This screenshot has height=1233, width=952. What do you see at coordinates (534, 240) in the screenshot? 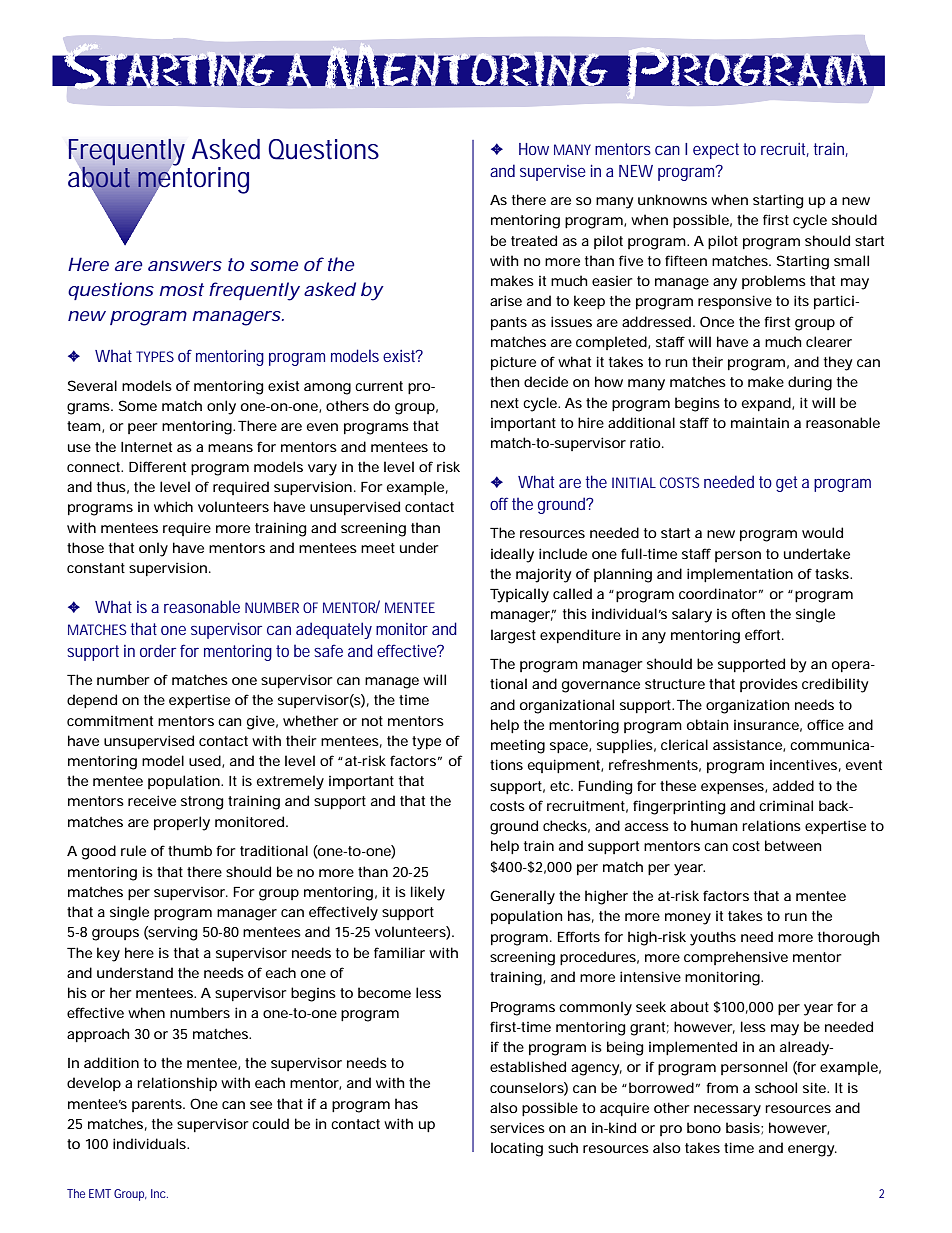
I see `treated` at bounding box center [534, 240].
